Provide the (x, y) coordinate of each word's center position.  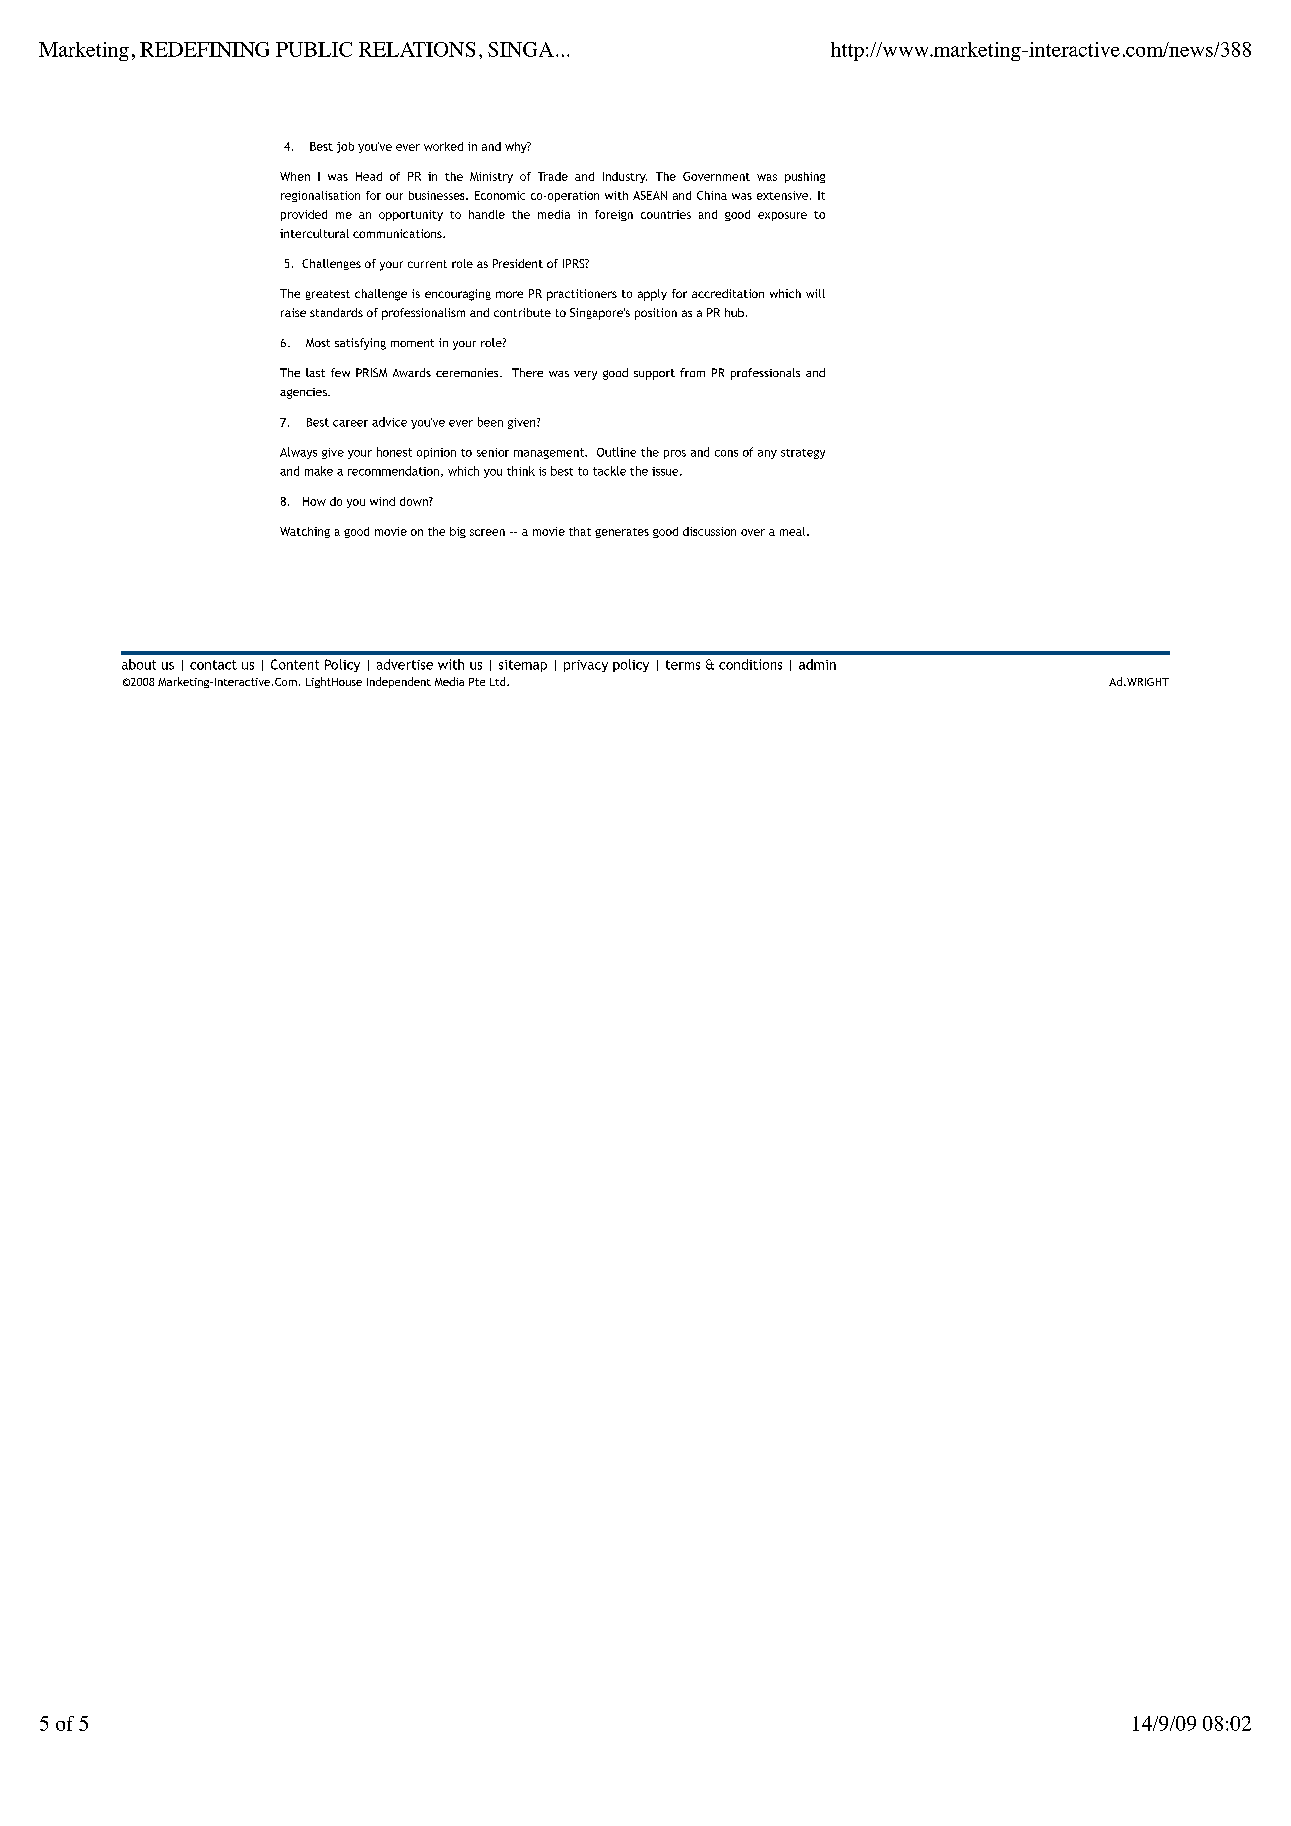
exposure (782, 216)
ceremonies (468, 372)
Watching (305, 532)
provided (304, 215)
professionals (765, 374)
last (315, 372)
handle (487, 214)
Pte (477, 682)
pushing (805, 177)
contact (213, 665)
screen (487, 532)
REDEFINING (204, 49)
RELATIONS (417, 49)
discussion (709, 531)
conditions (750, 664)
